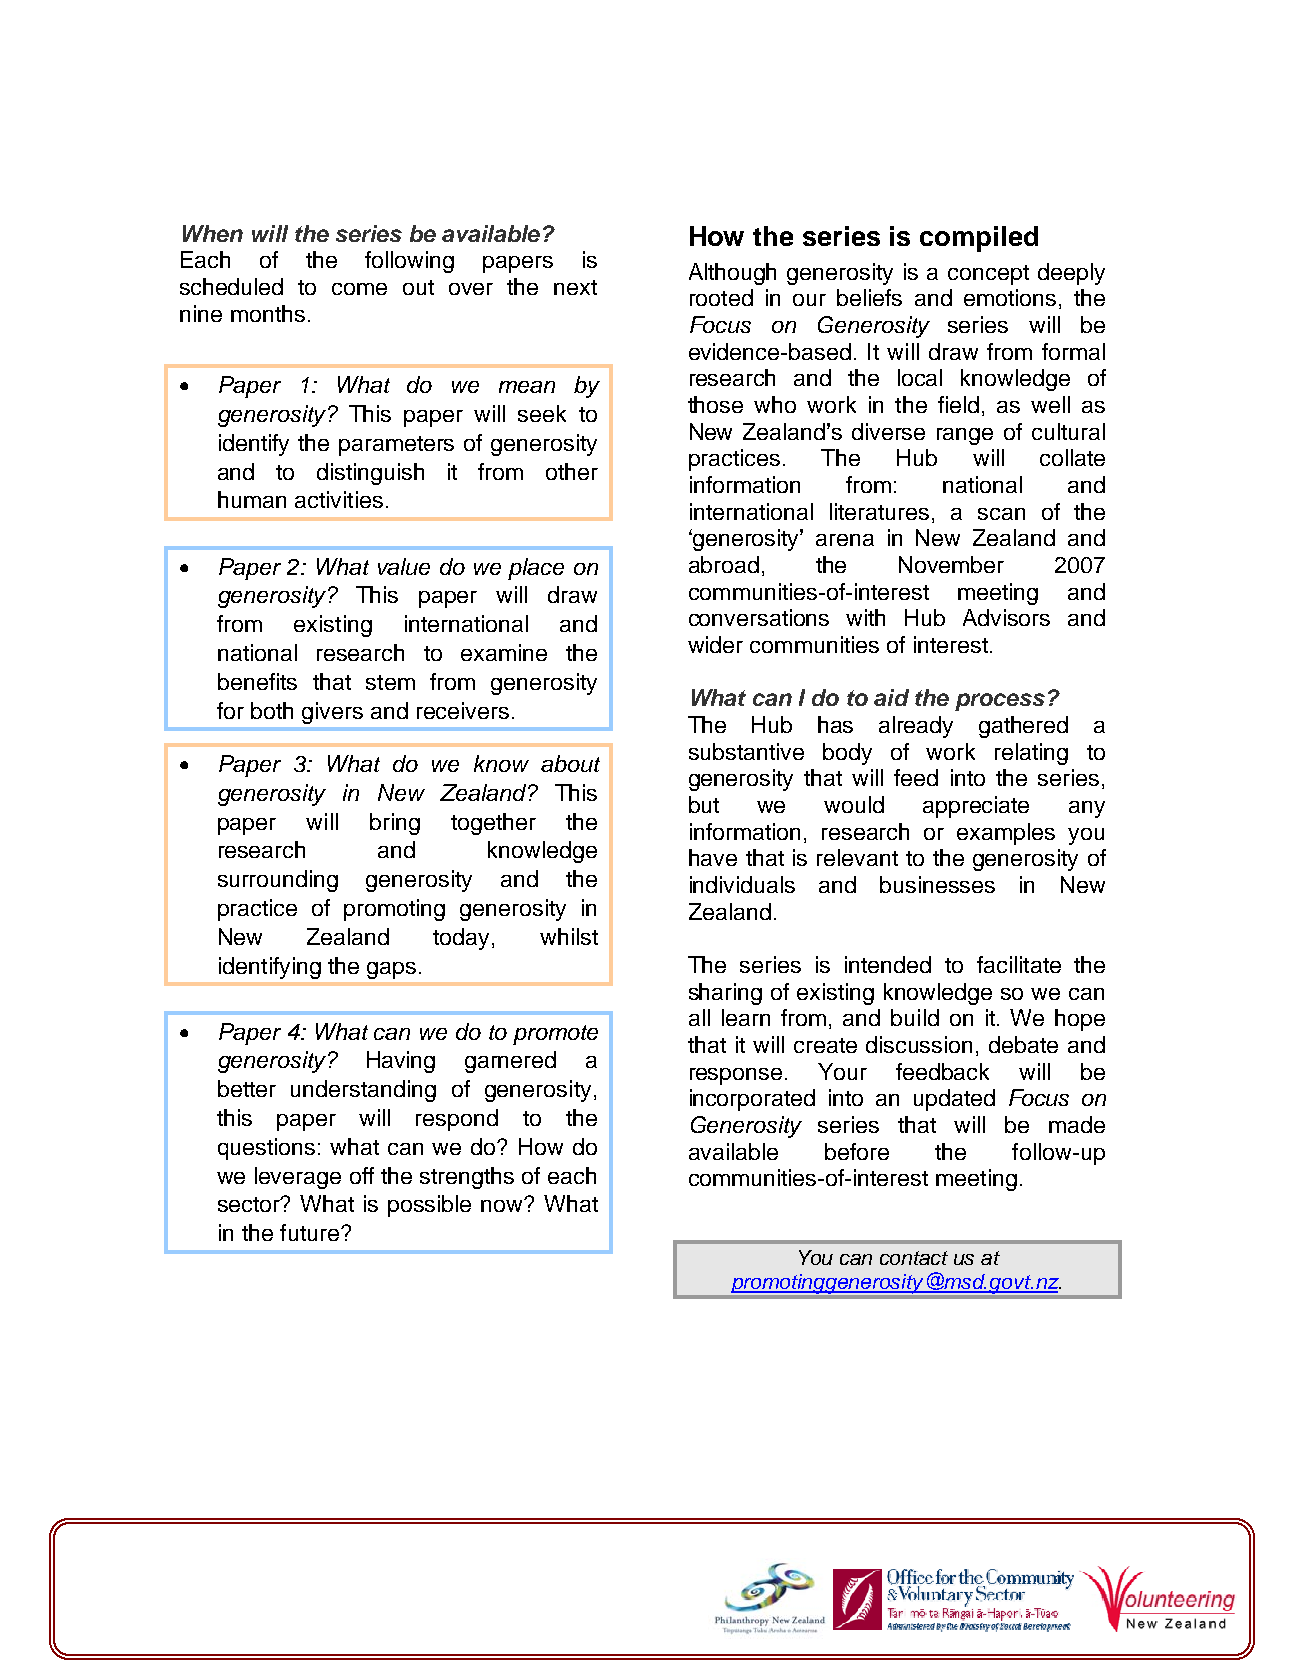 The width and height of the image is (1291, 1670). Describe the element at coordinates (575, 287) in the image. I see `next` at that location.
